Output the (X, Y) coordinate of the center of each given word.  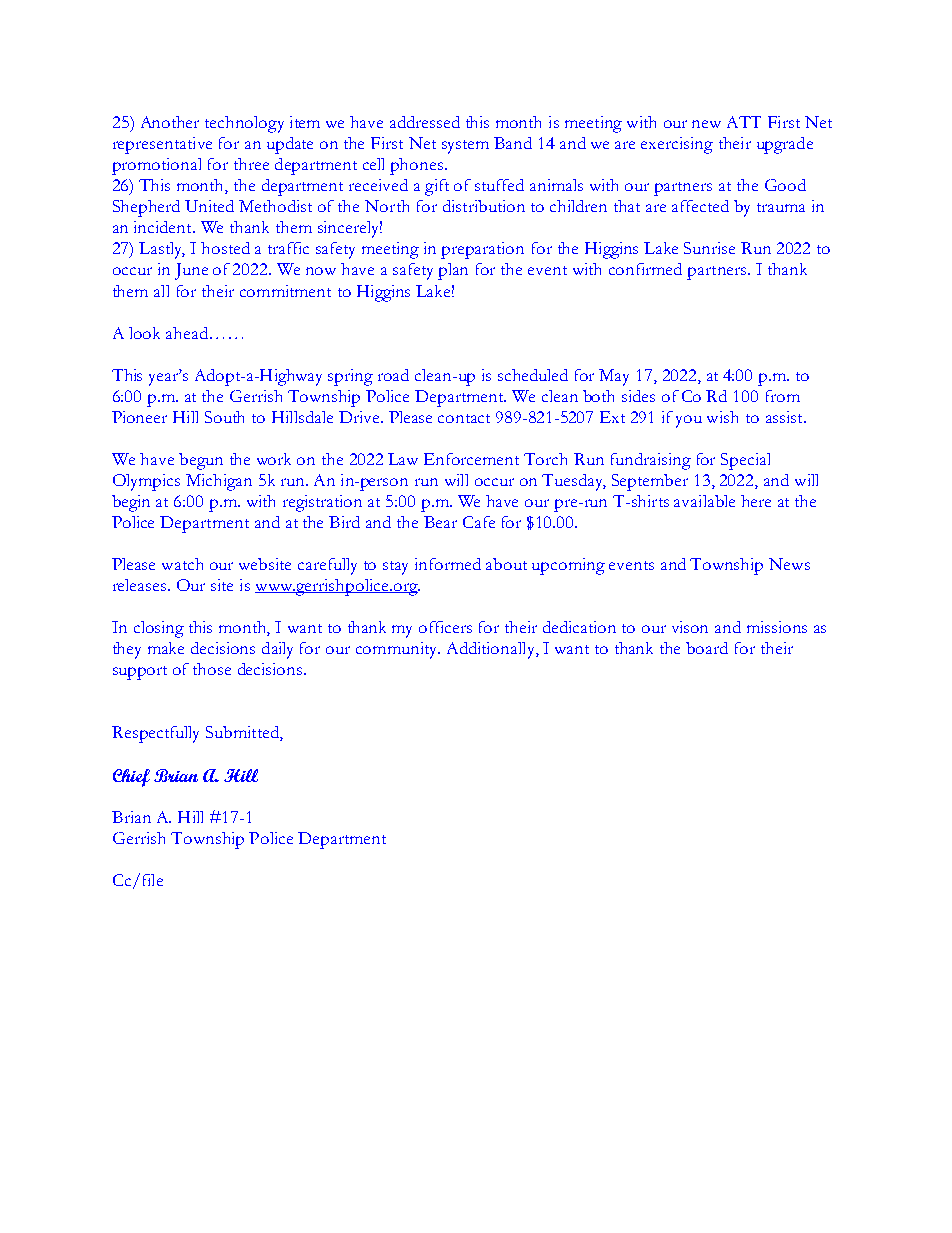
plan (453, 271)
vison (690, 627)
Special (745, 461)
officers (445, 627)
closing (159, 629)
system (465, 147)
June (191, 271)
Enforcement (471, 459)
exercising (677, 145)
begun (201, 461)
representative (162, 145)
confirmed (645, 269)
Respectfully (155, 734)
